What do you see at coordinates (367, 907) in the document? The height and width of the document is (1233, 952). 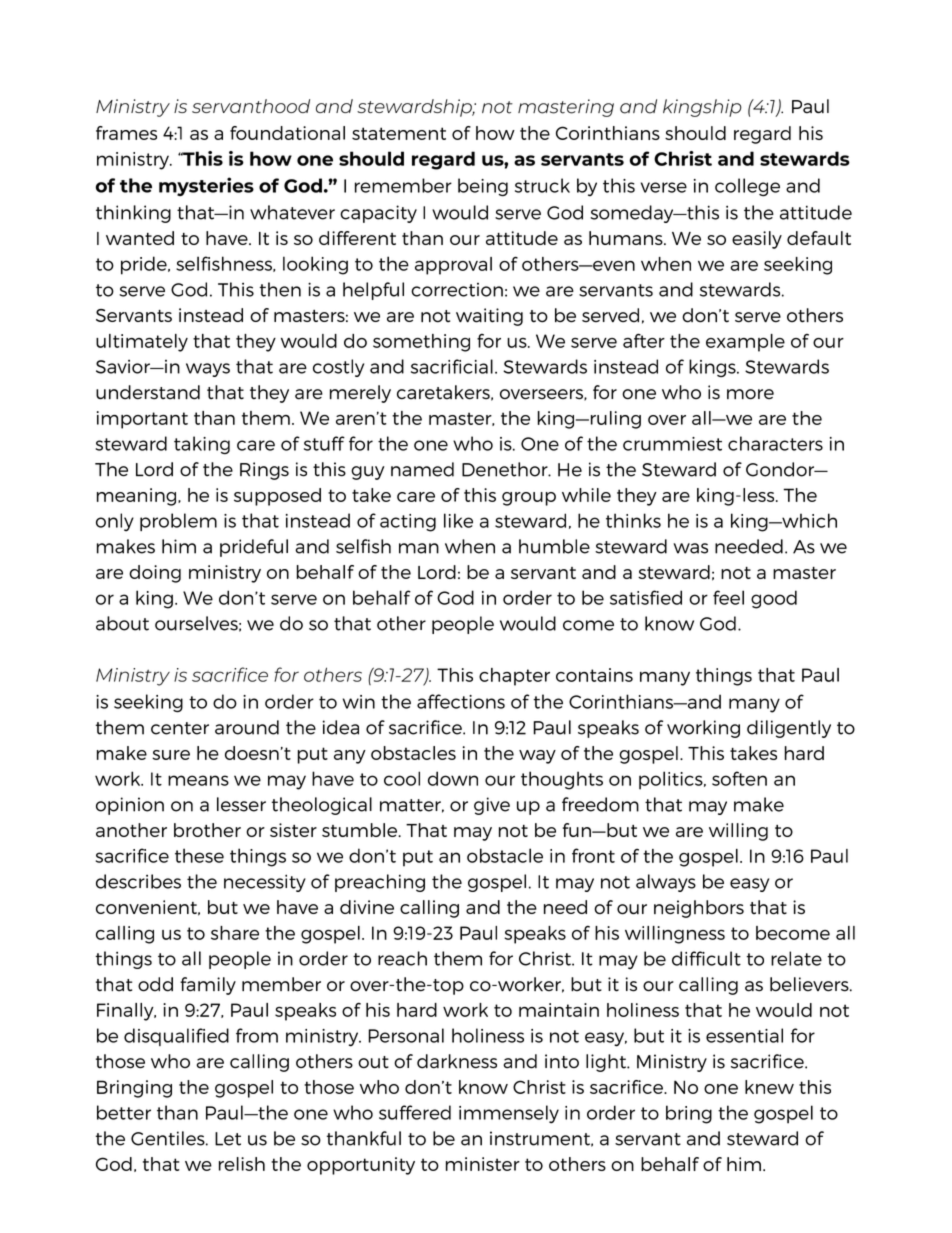 I see `divine` at bounding box center [367, 907].
